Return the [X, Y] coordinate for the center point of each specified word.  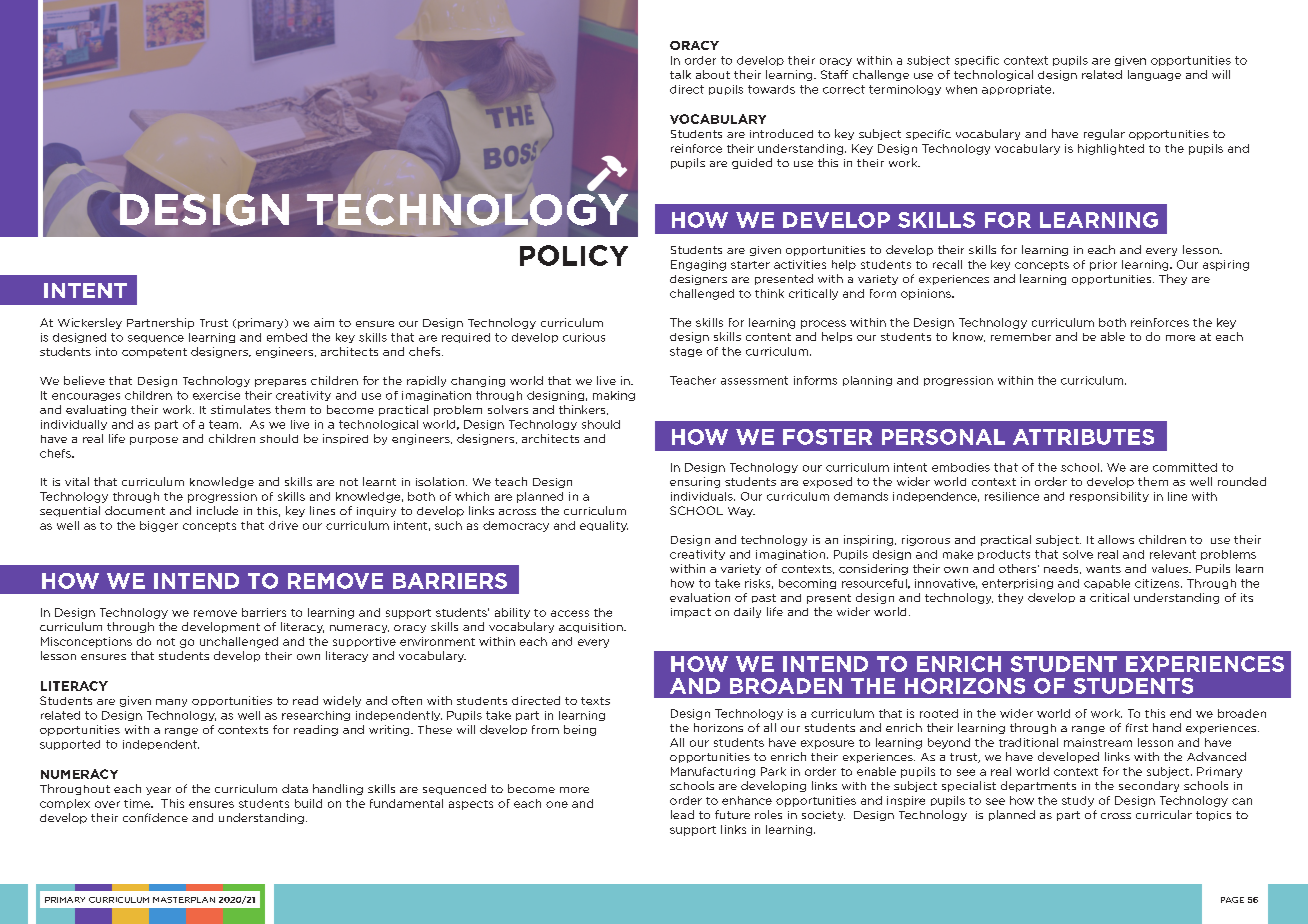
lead [682, 814]
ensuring [695, 482]
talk [680, 74]
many [171, 703]
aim [324, 322]
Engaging [698, 265]
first [1137, 727]
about [713, 74]
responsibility [1109, 497]
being [580, 730]
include [217, 510]
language [1154, 75]
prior [1103, 265]
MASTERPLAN [184, 900]
